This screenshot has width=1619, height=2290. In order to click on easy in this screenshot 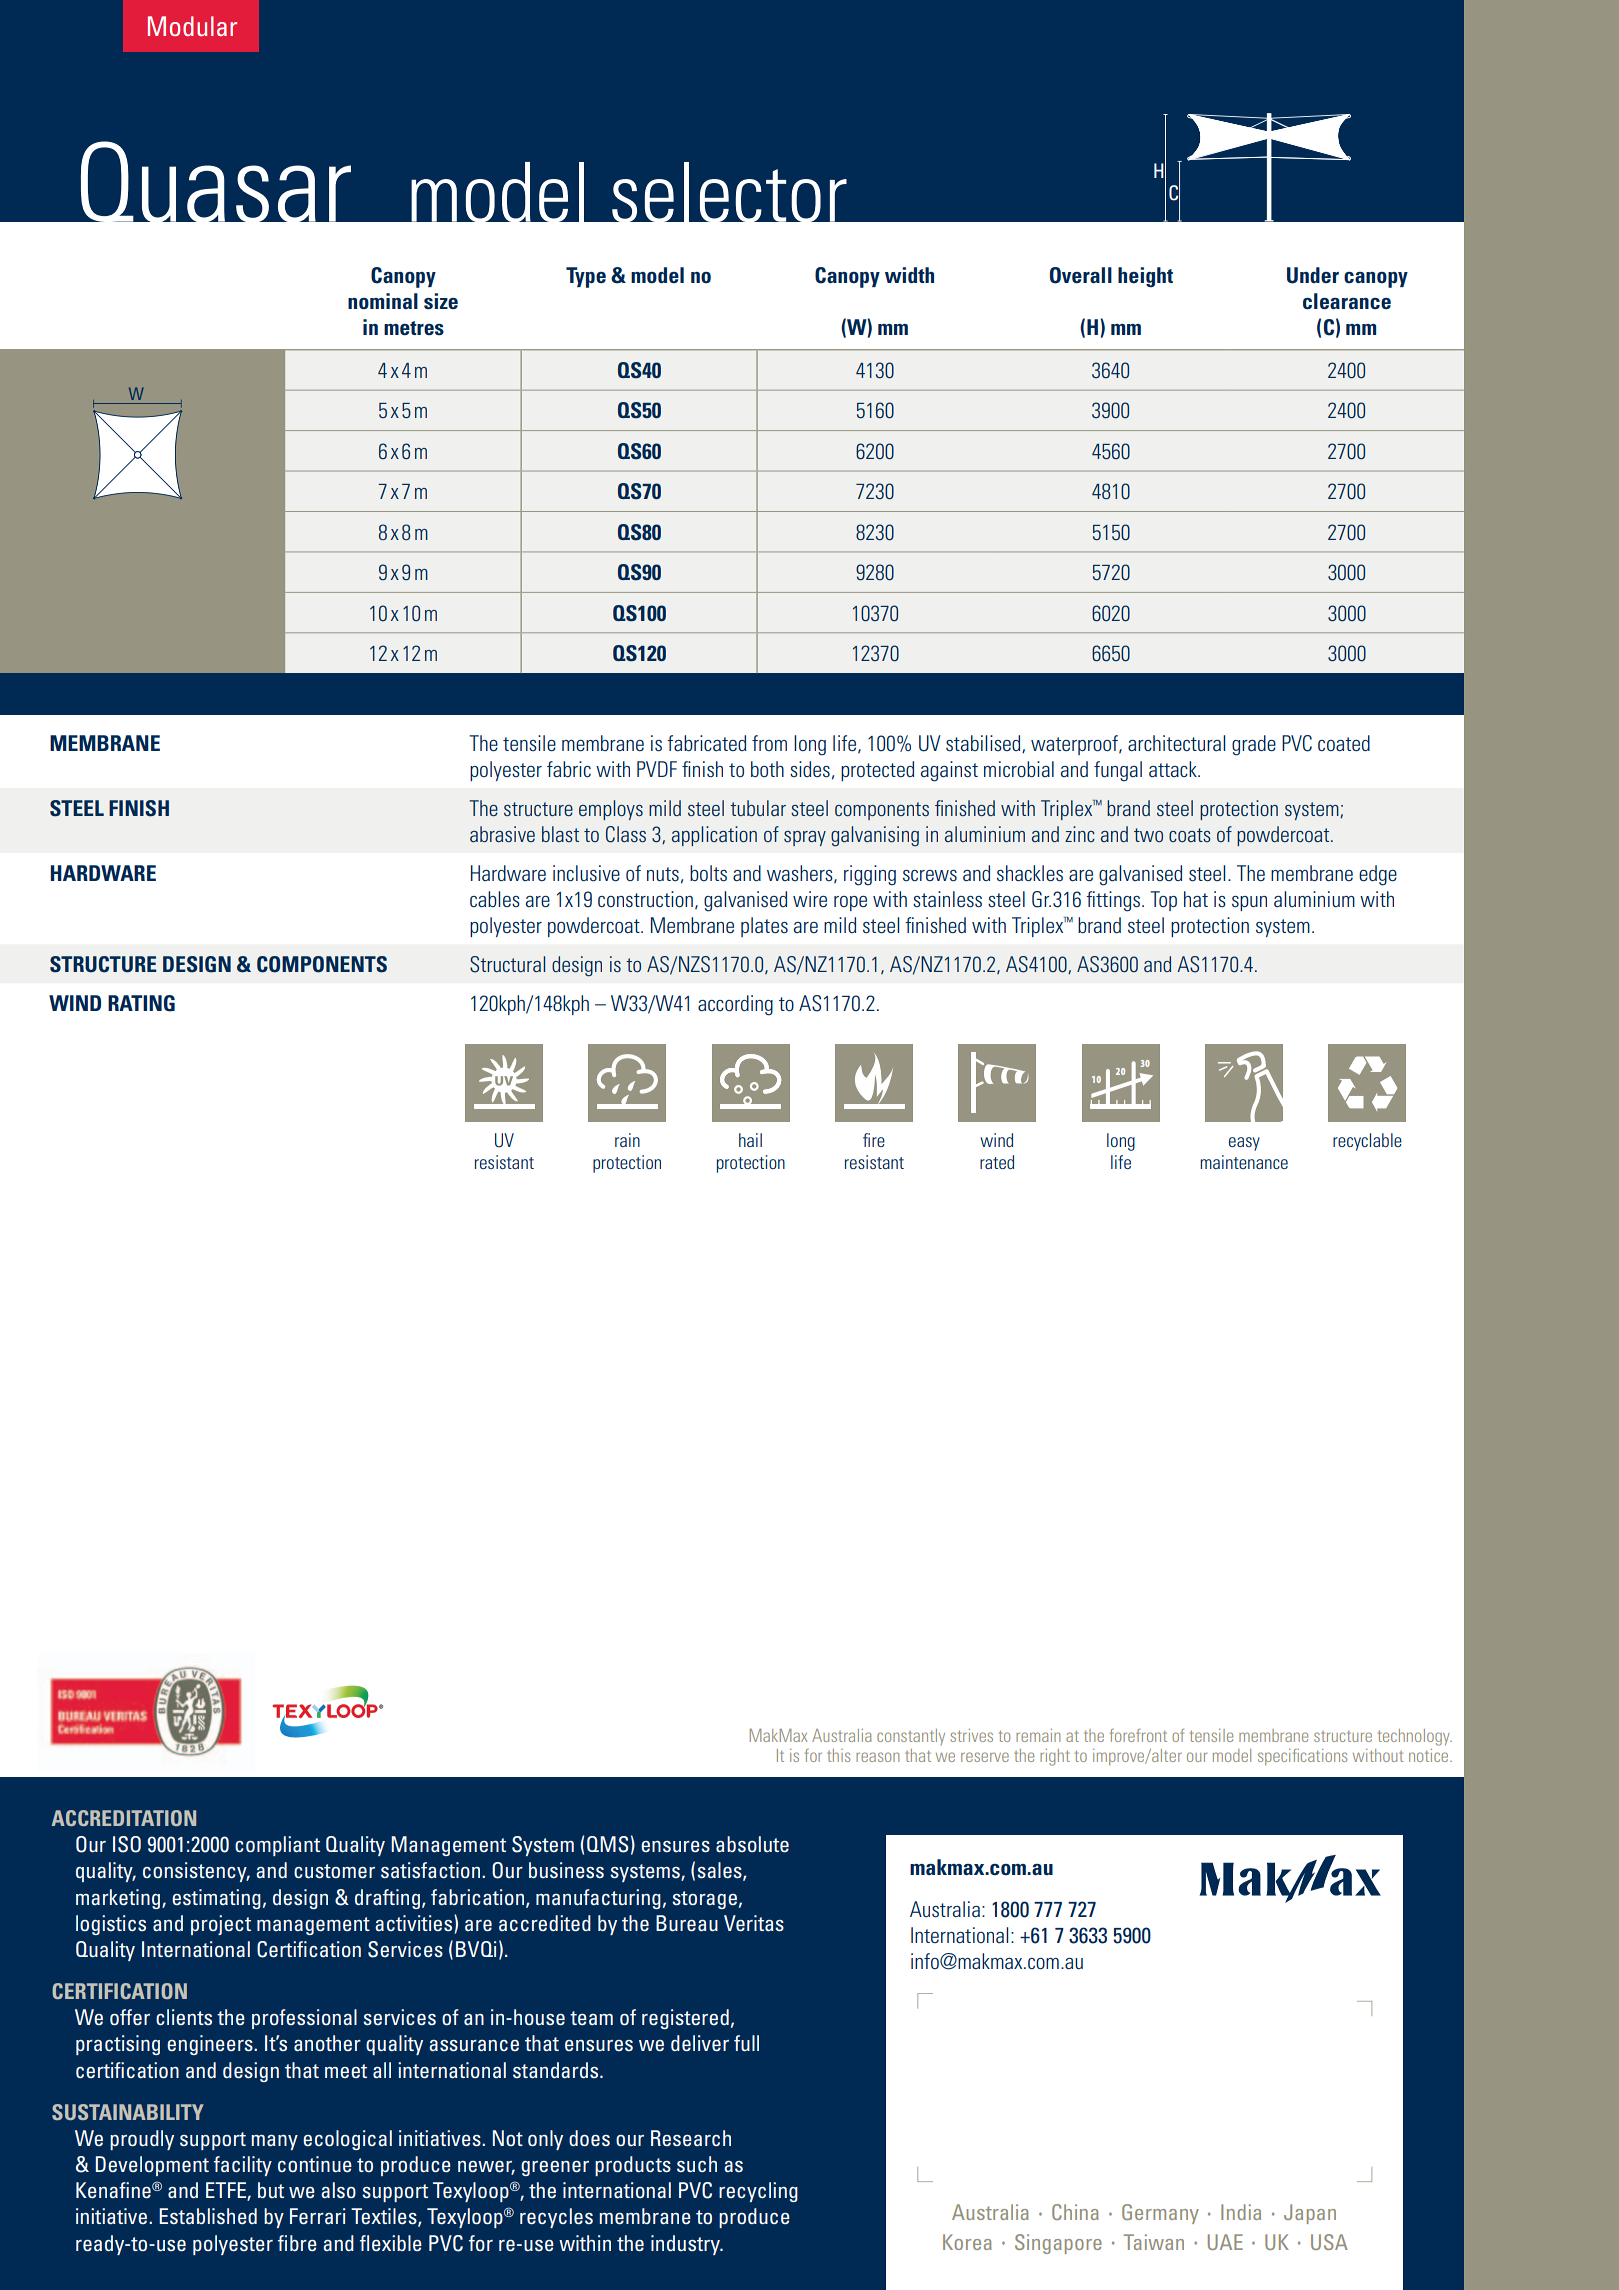, I will do `click(1244, 1144)`.
